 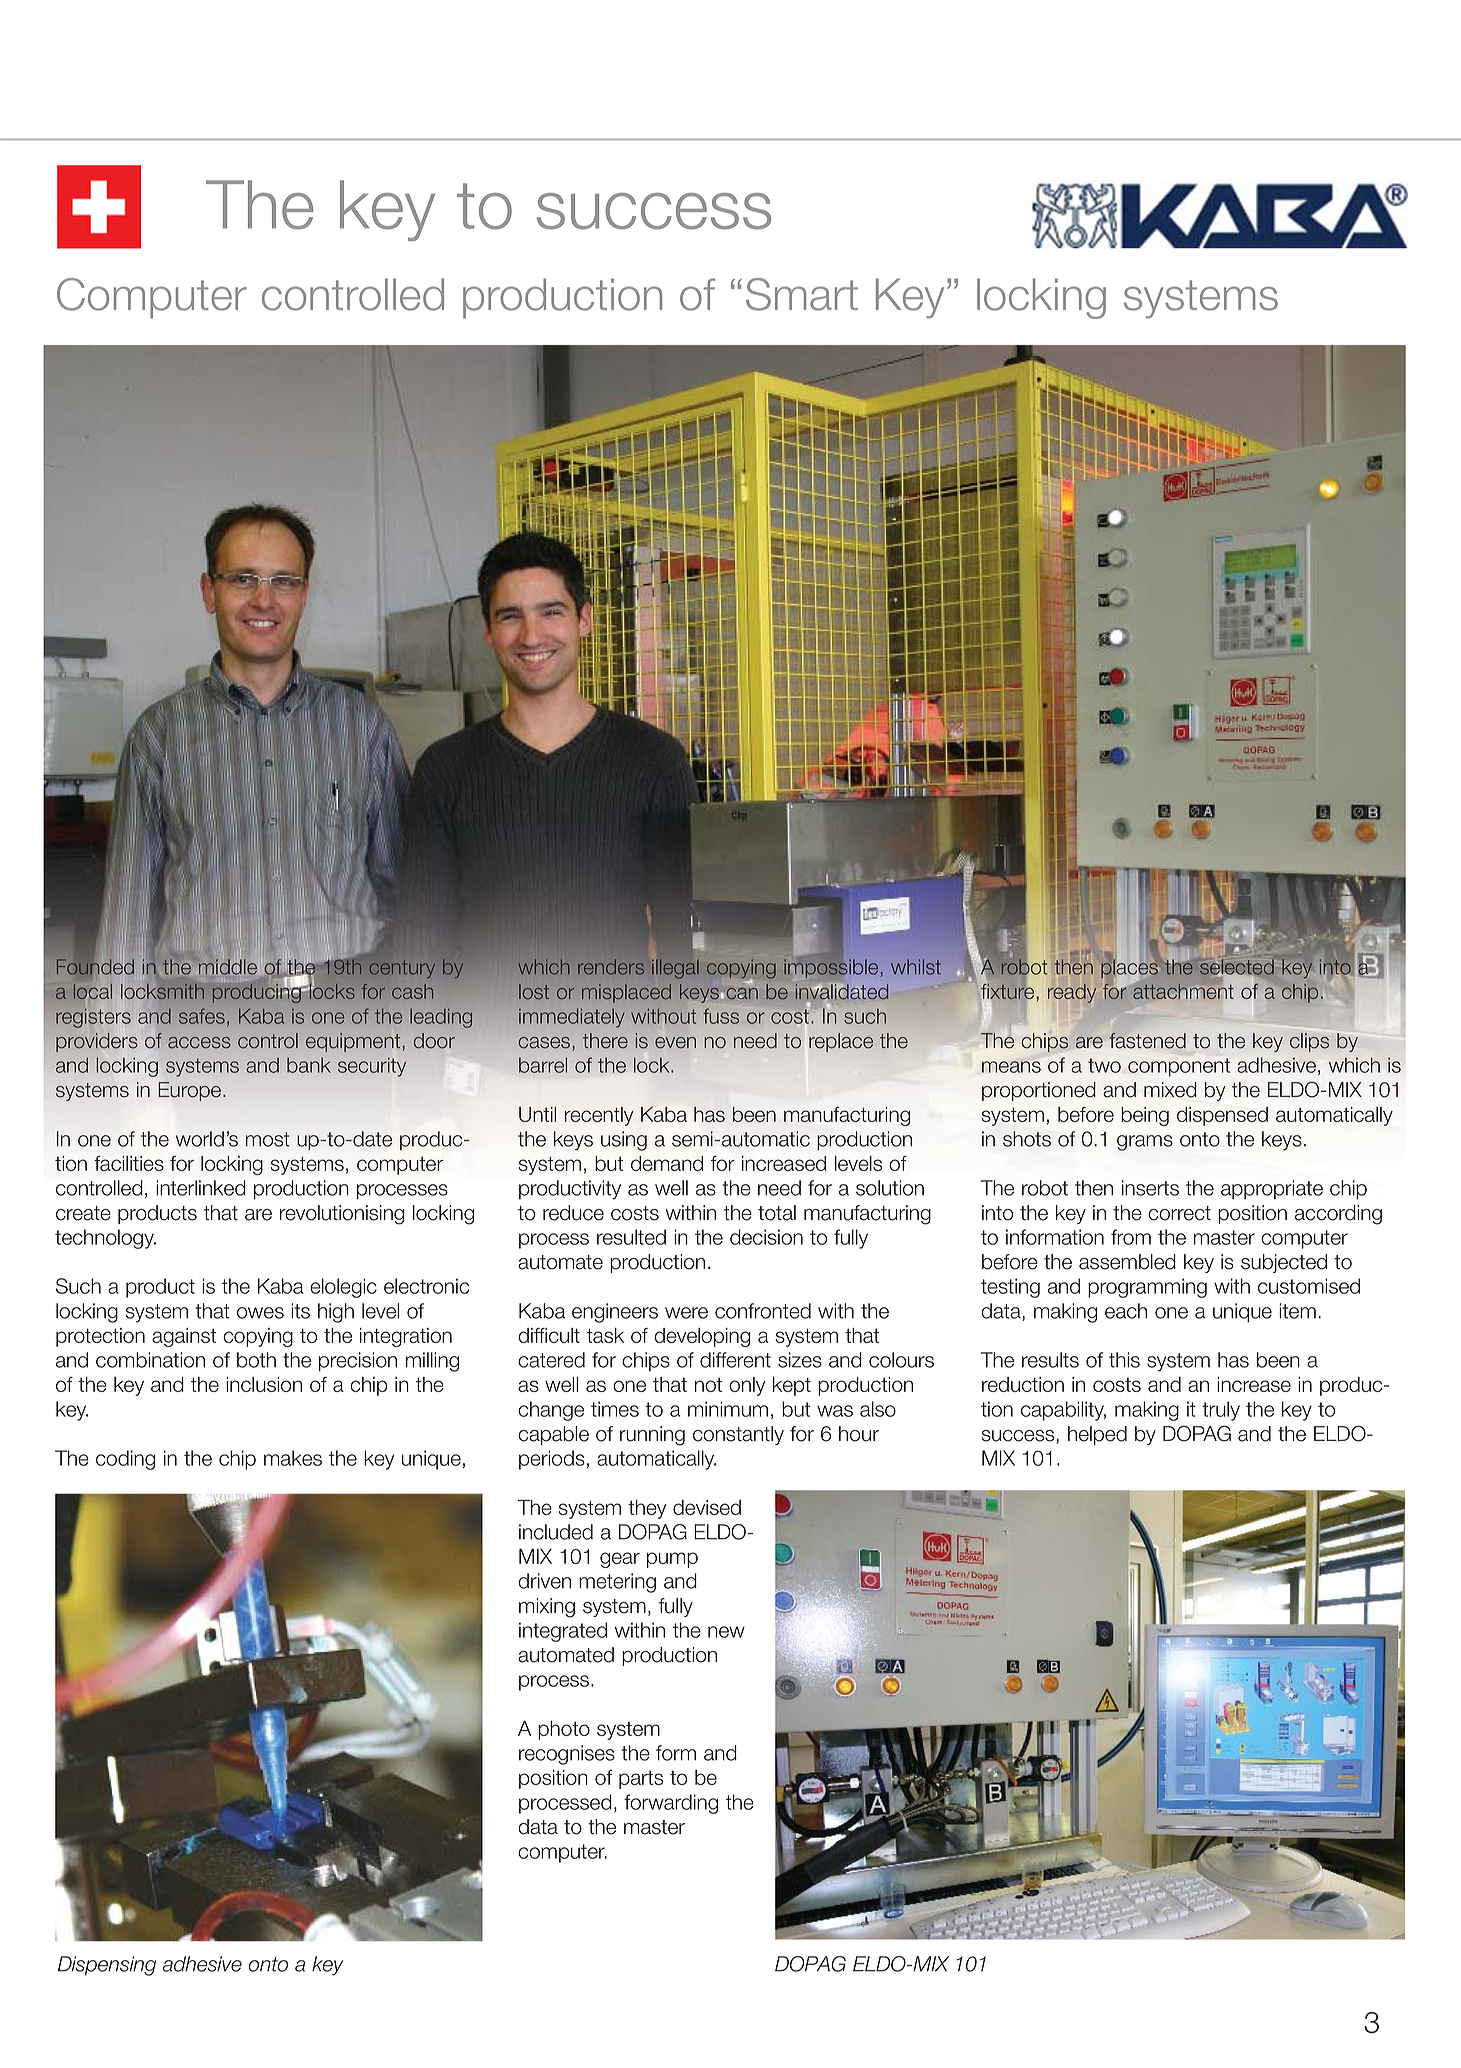 I want to click on forwarding, so click(x=671, y=1804).
